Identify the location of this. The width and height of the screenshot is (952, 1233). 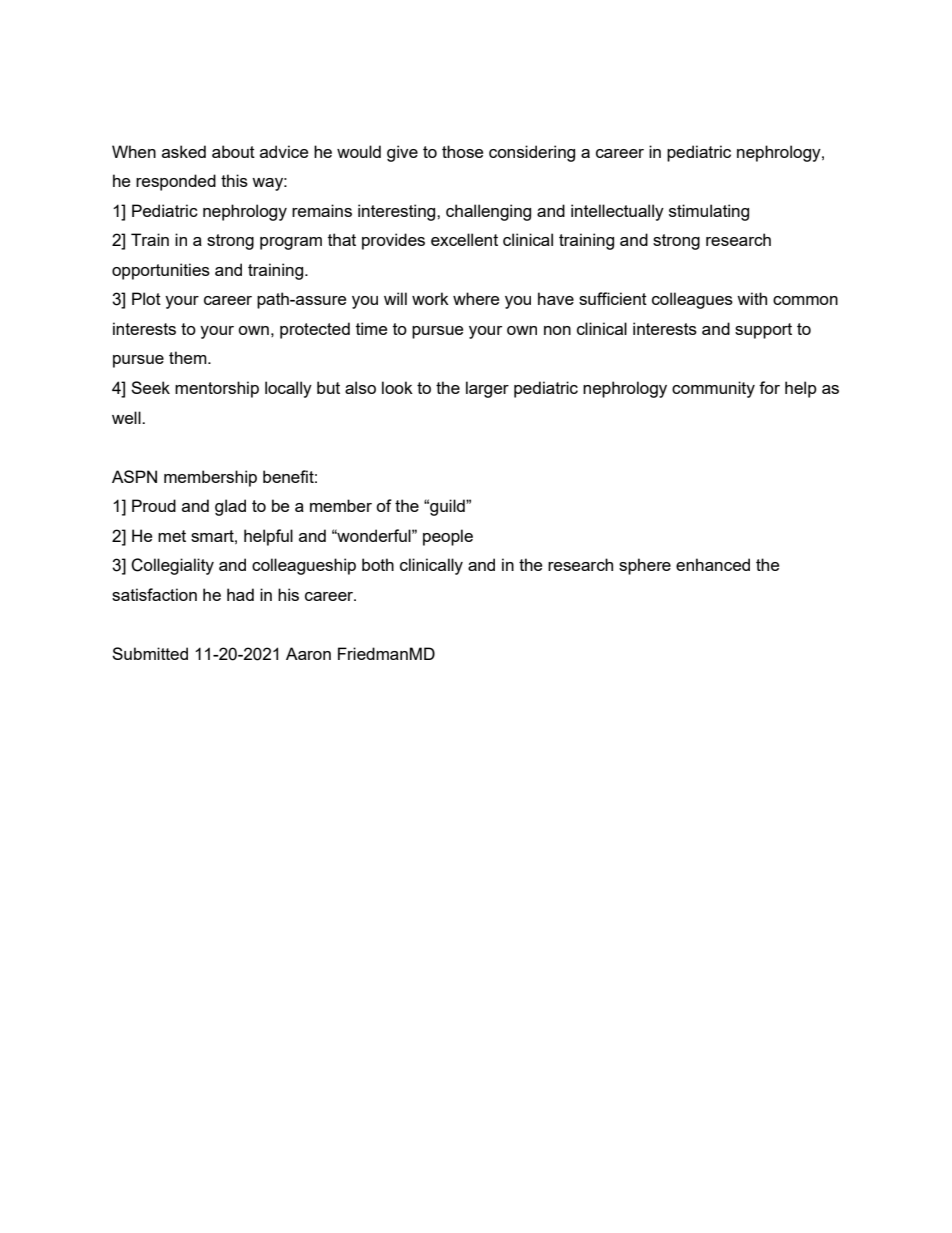
(234, 180).
